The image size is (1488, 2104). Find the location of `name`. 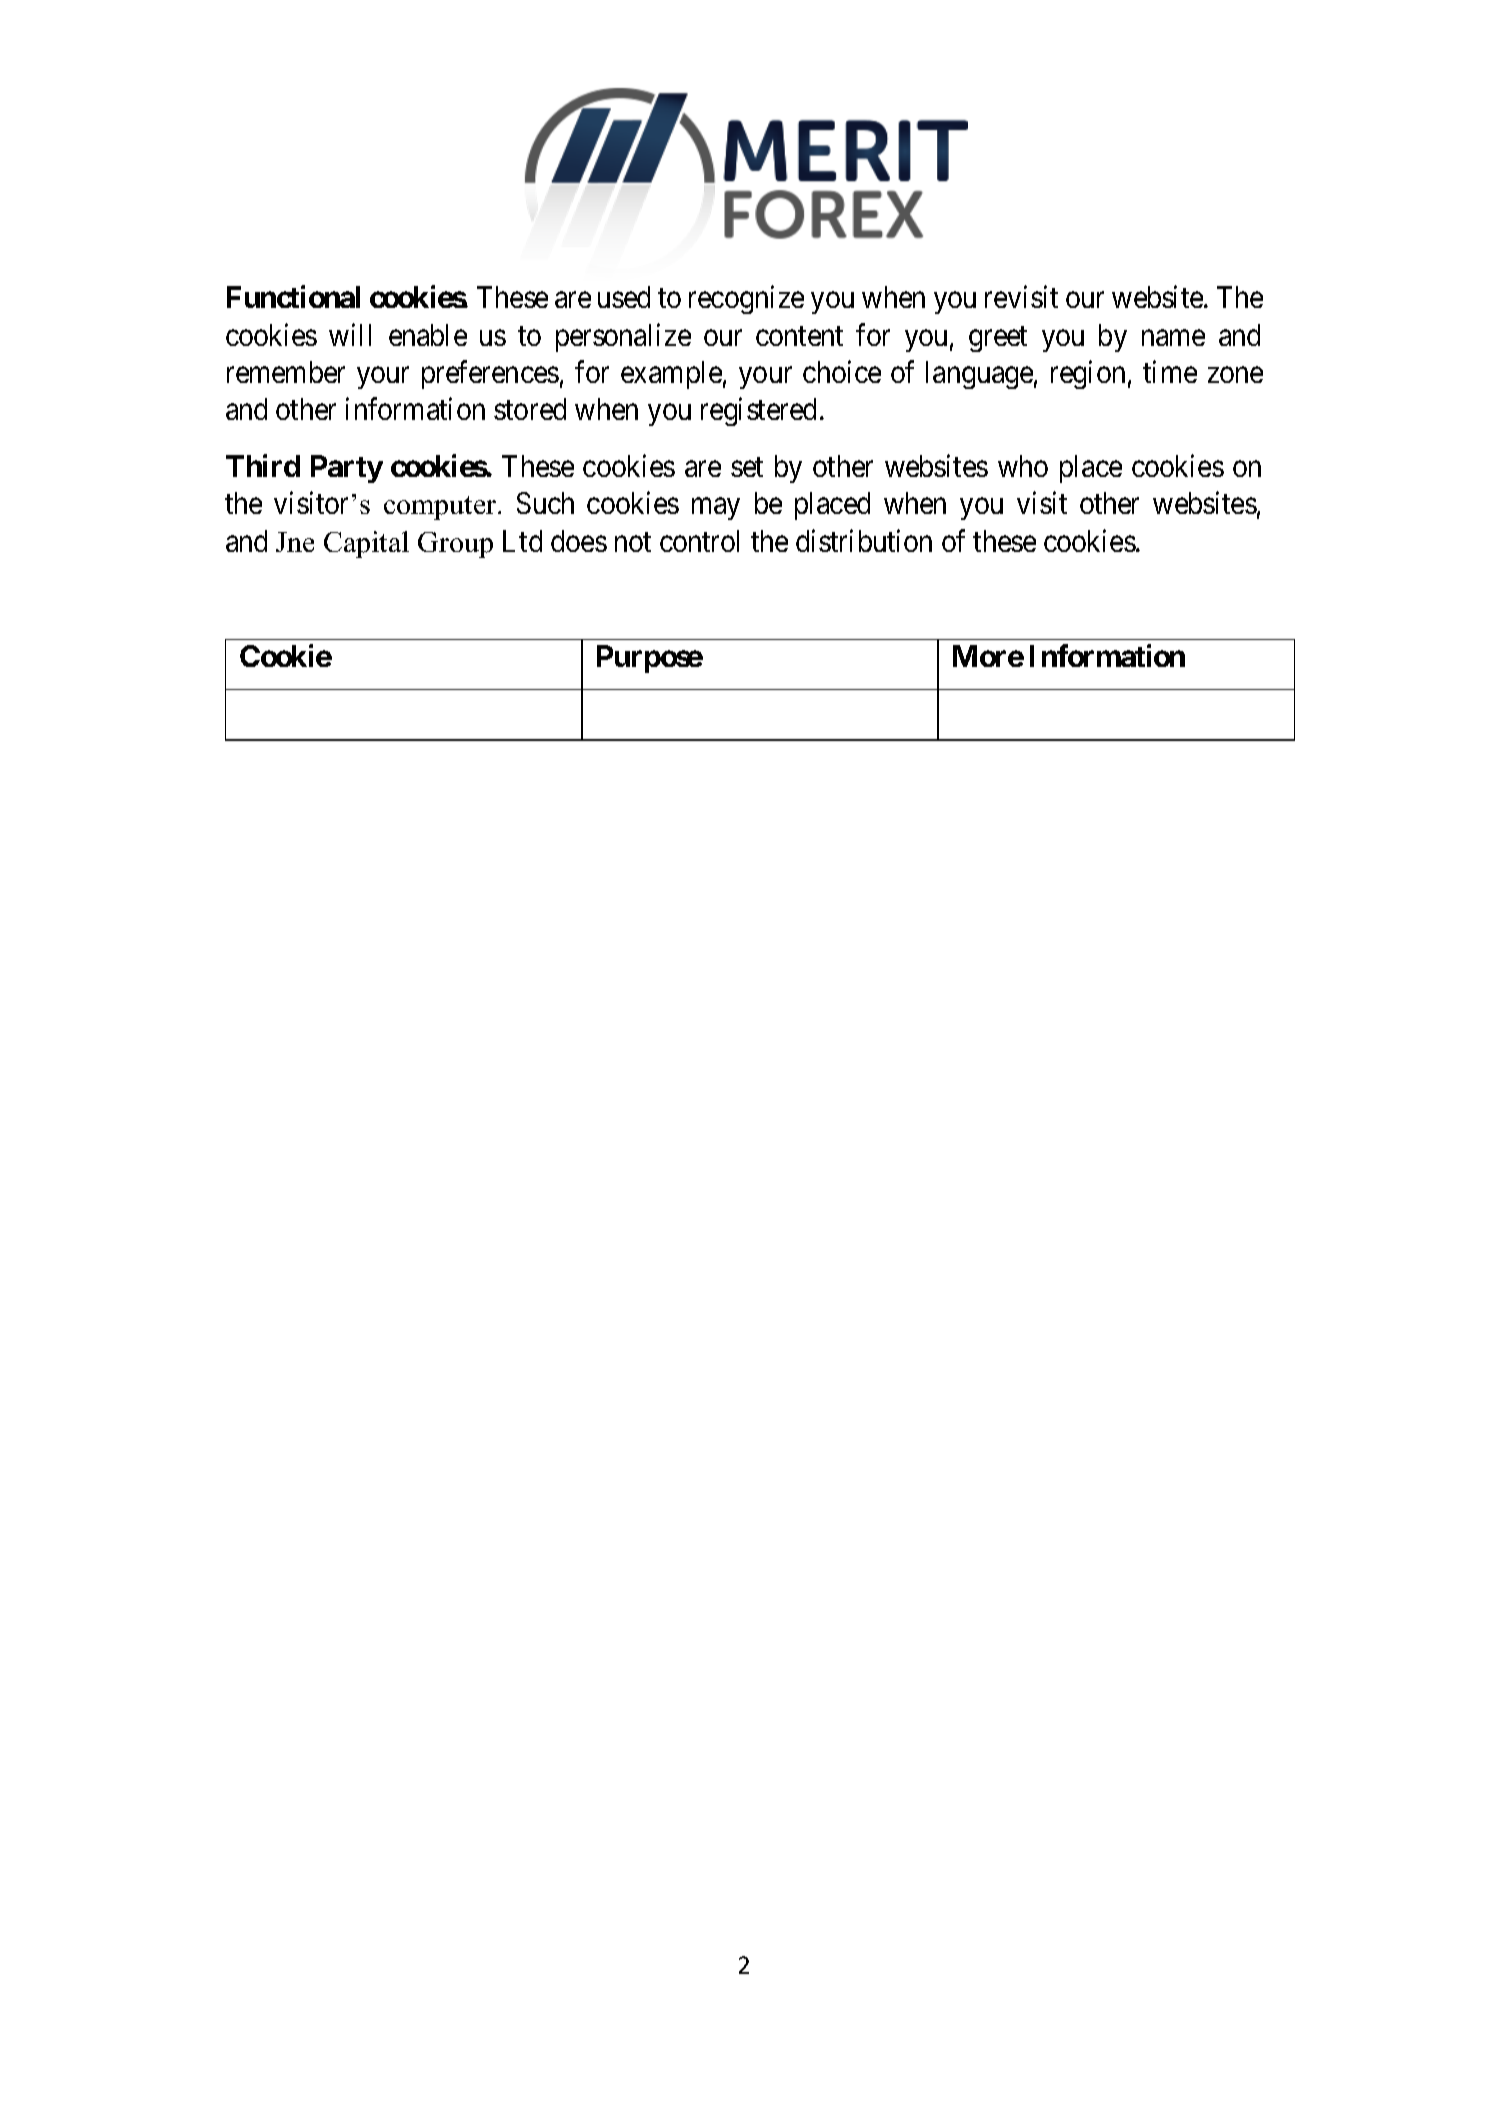

name is located at coordinates (1173, 338).
